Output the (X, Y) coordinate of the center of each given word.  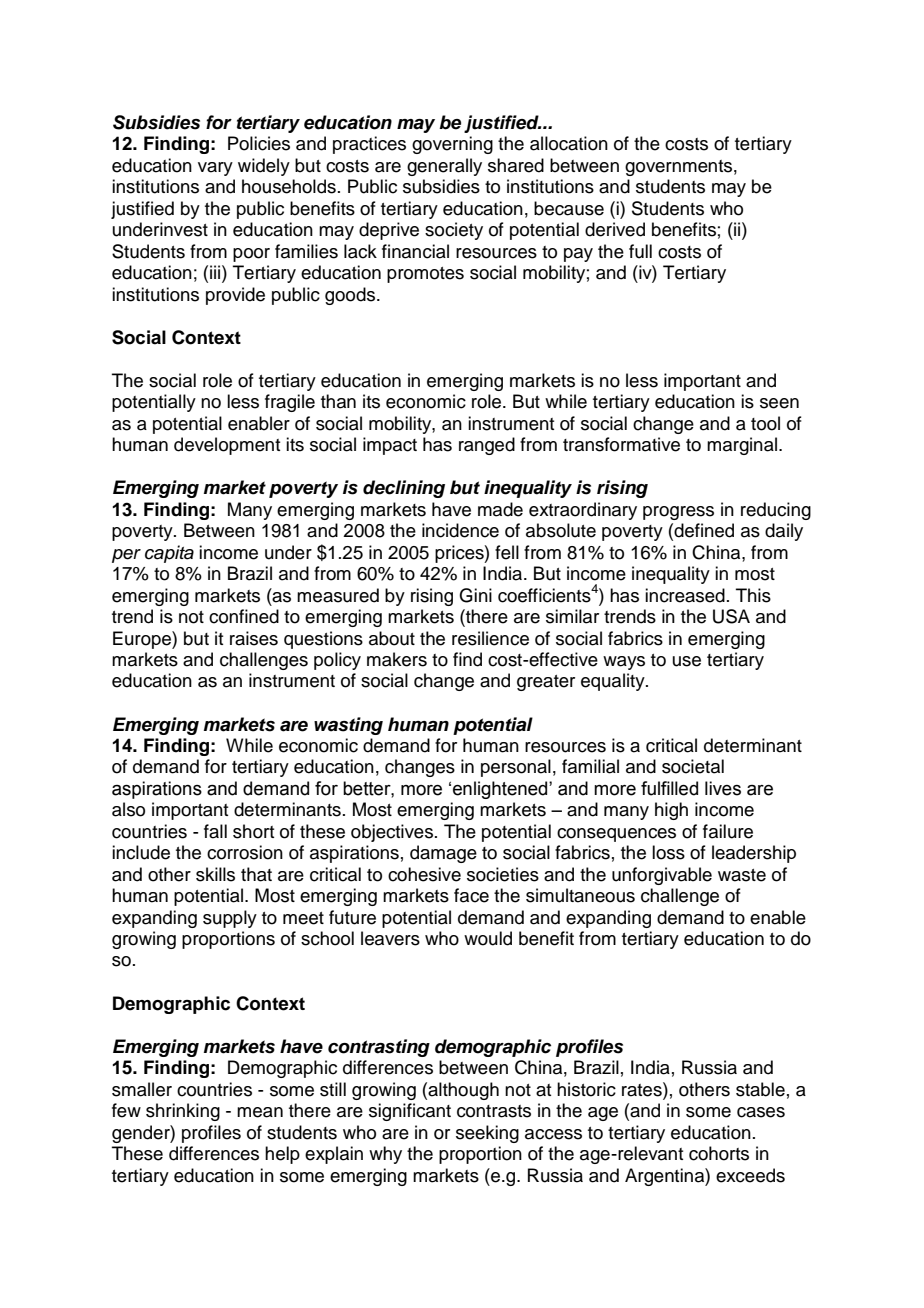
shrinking (183, 1112)
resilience (490, 638)
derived (615, 229)
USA (731, 616)
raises (254, 638)
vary (215, 169)
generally (444, 167)
